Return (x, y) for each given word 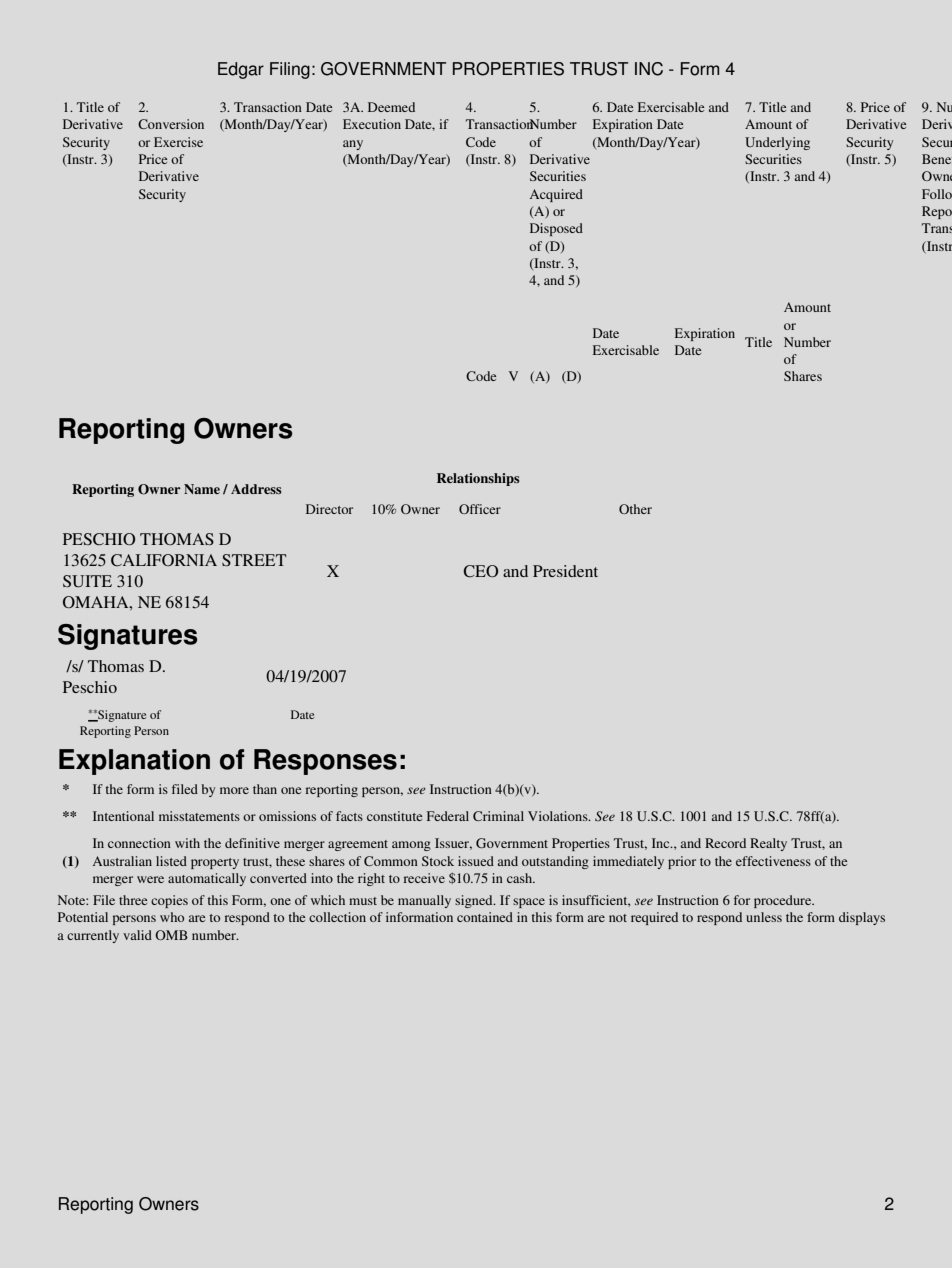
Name (202, 489)
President (565, 571)
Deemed (391, 107)
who (172, 917)
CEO (480, 571)
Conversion (171, 124)
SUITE (87, 581)
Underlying (777, 143)
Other (635, 509)
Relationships (478, 479)
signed (475, 901)
